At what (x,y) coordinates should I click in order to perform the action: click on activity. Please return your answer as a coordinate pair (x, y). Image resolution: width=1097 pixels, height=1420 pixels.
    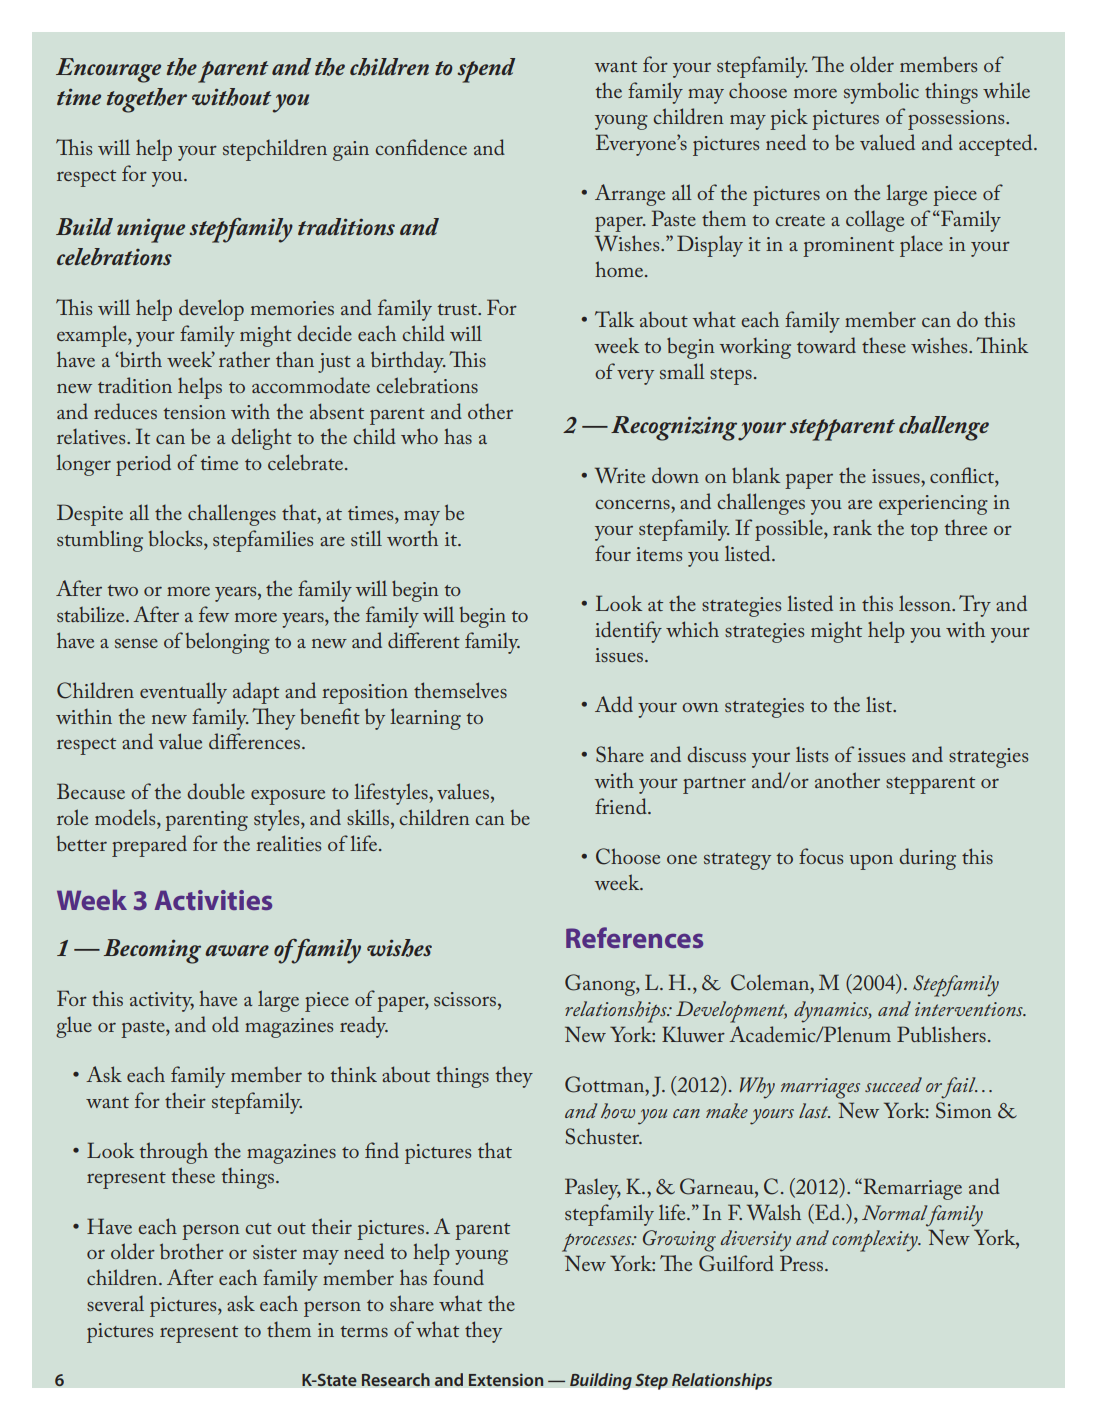
    Looking at the image, I should click on (162, 1002).
